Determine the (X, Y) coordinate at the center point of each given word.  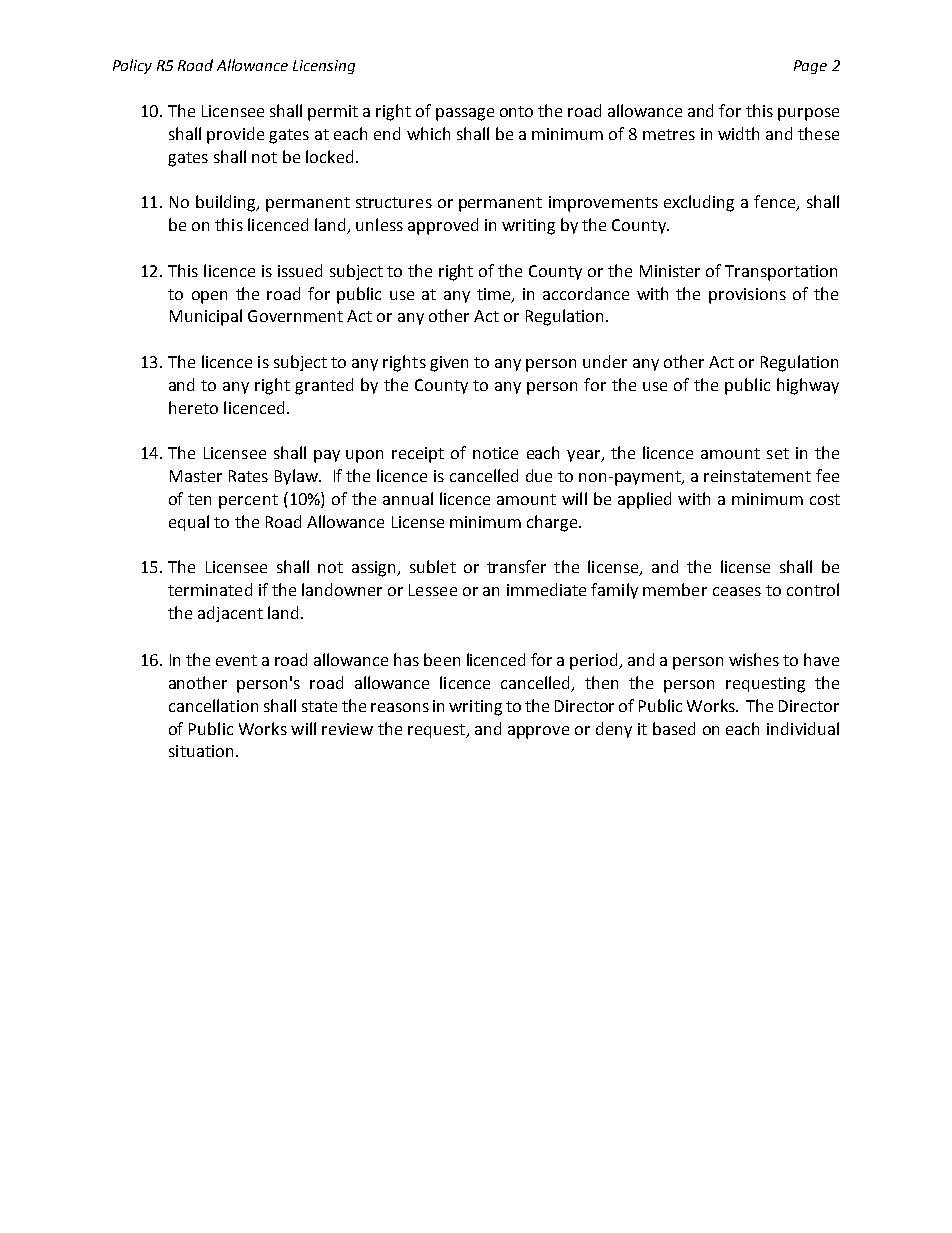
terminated (210, 589)
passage (465, 114)
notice (495, 453)
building (227, 203)
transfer (516, 566)
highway (808, 386)
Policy (132, 66)
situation (201, 751)
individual (803, 728)
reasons (400, 707)
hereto (193, 407)
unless (379, 224)
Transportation (781, 273)
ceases (737, 591)
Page (810, 67)
